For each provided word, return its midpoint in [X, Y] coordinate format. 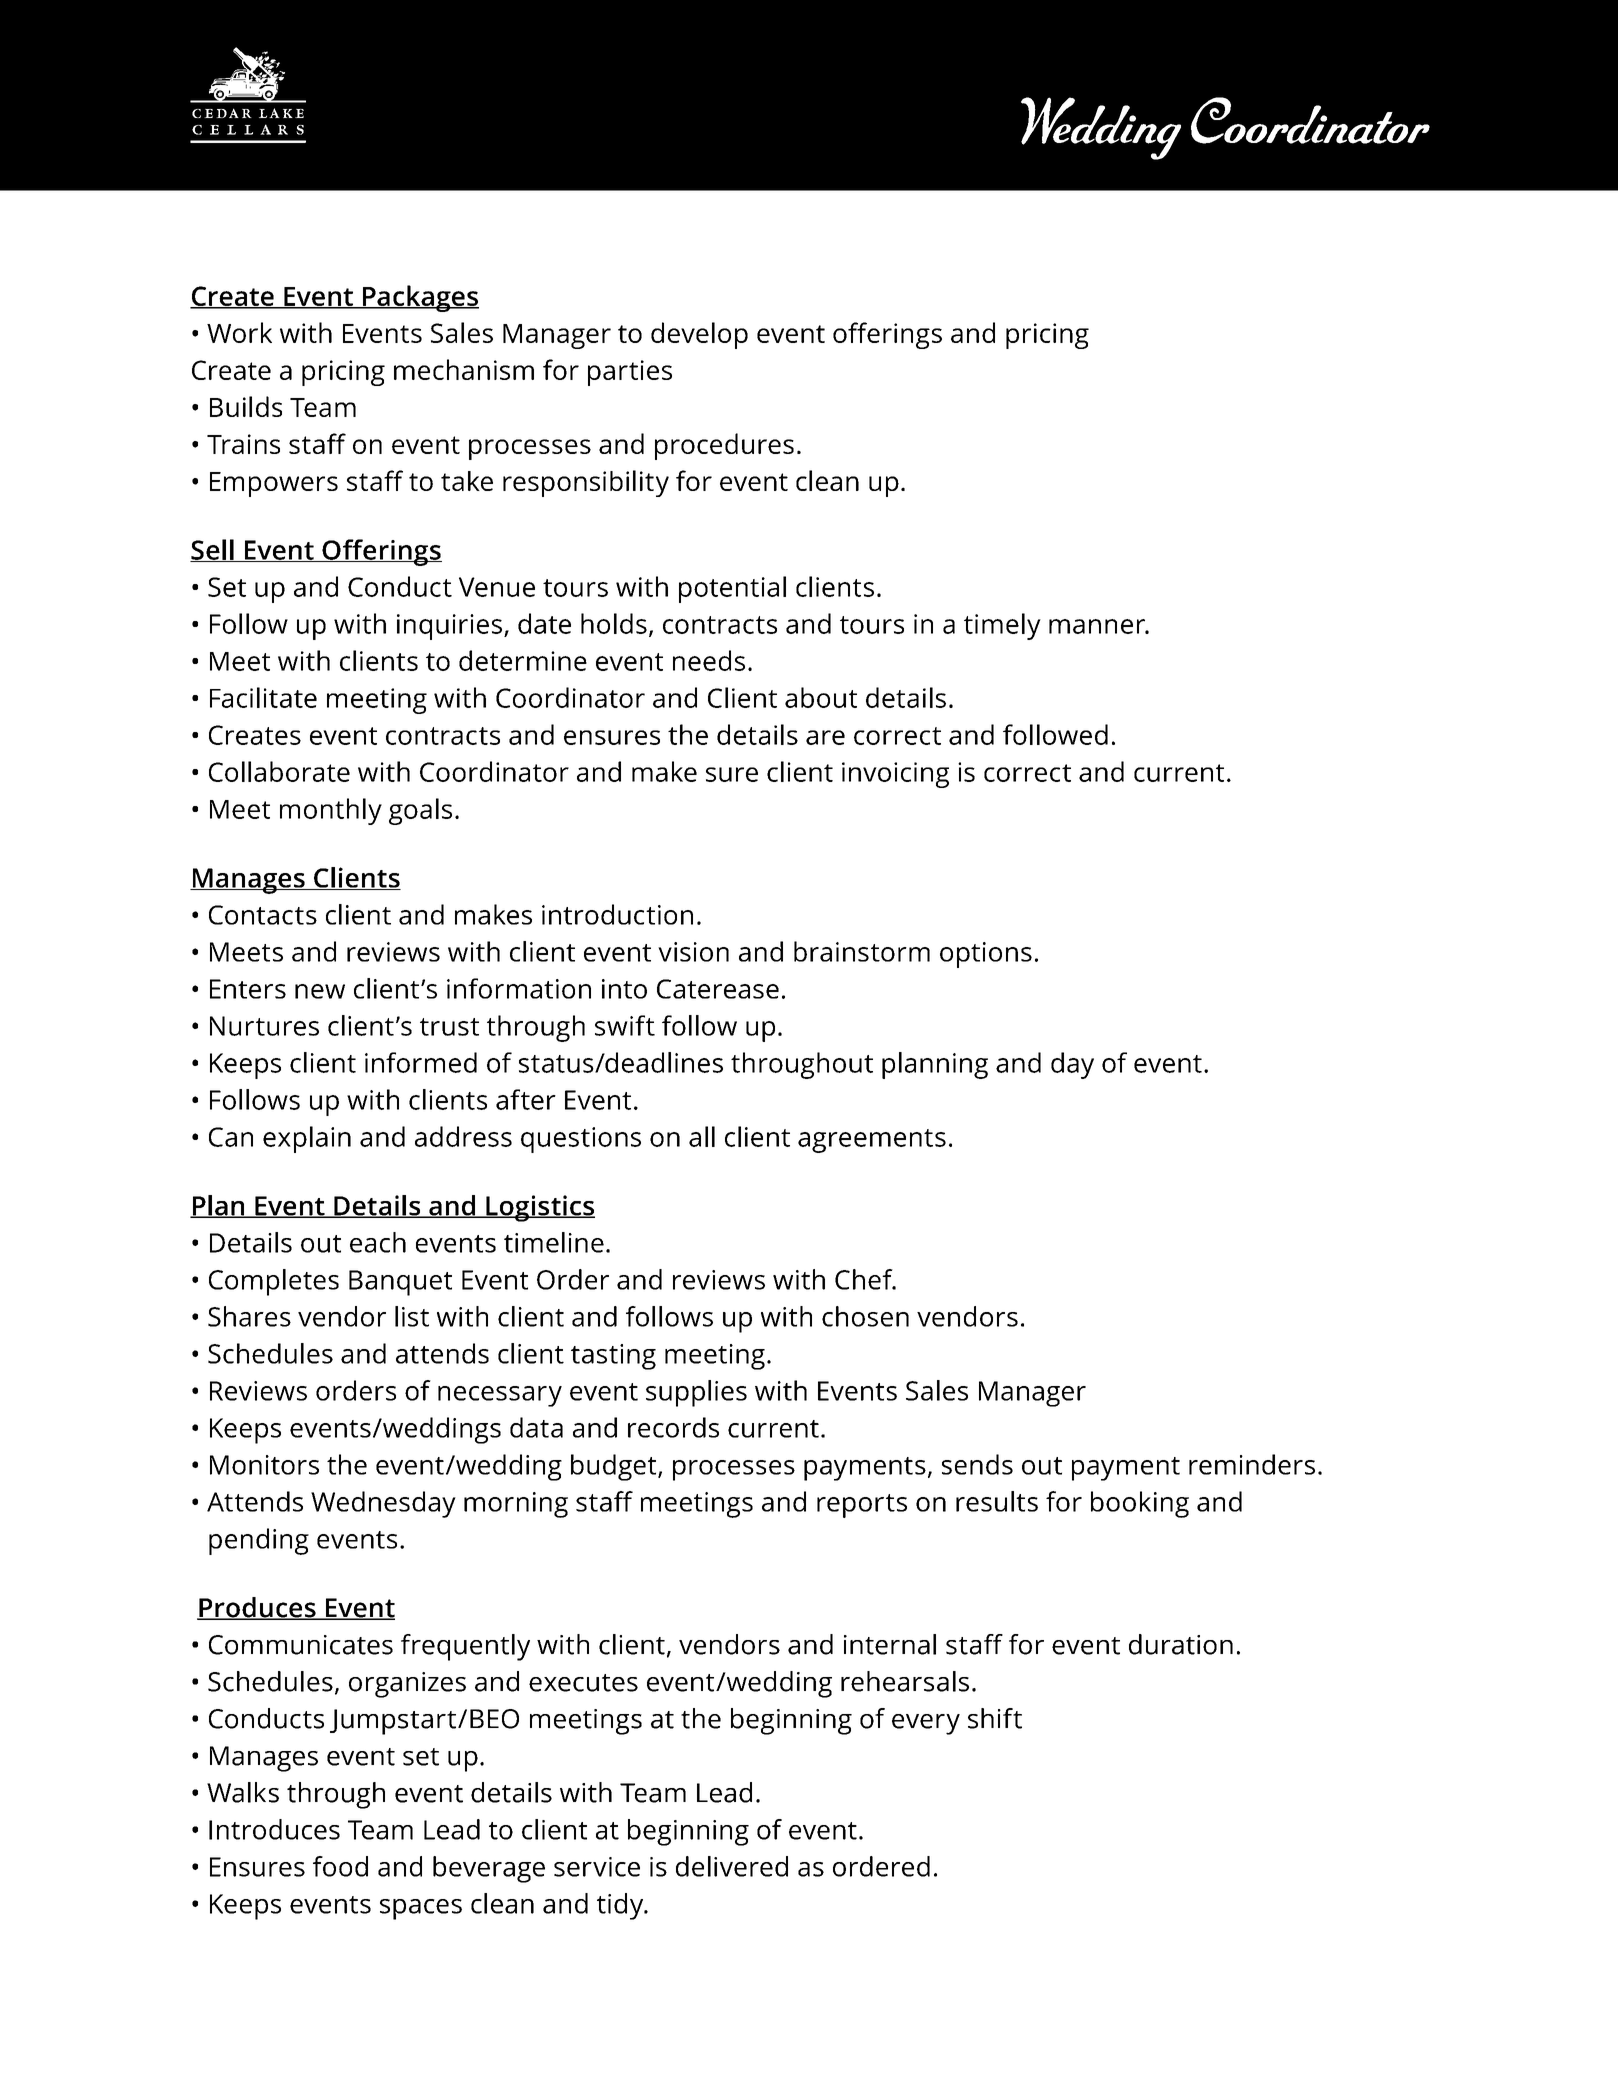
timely [1002, 626]
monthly [331, 811]
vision [693, 952]
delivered [732, 1866]
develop [699, 335]
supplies [696, 1393]
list [412, 1316]
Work [239, 332]
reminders [1252, 1464]
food [340, 1866]
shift [995, 1718]
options [986, 955]
